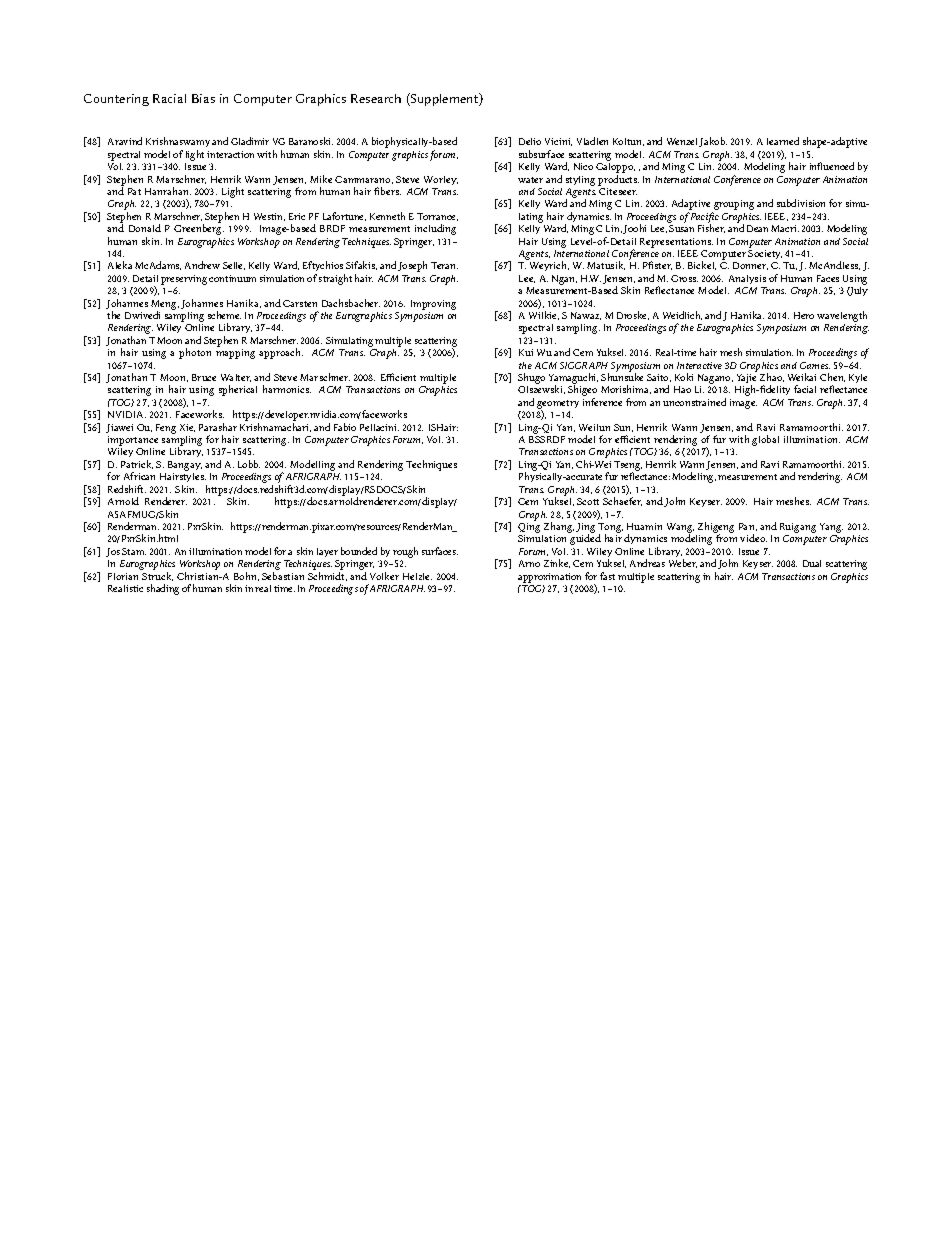  I want to click on Patrick, so click(137, 464).
